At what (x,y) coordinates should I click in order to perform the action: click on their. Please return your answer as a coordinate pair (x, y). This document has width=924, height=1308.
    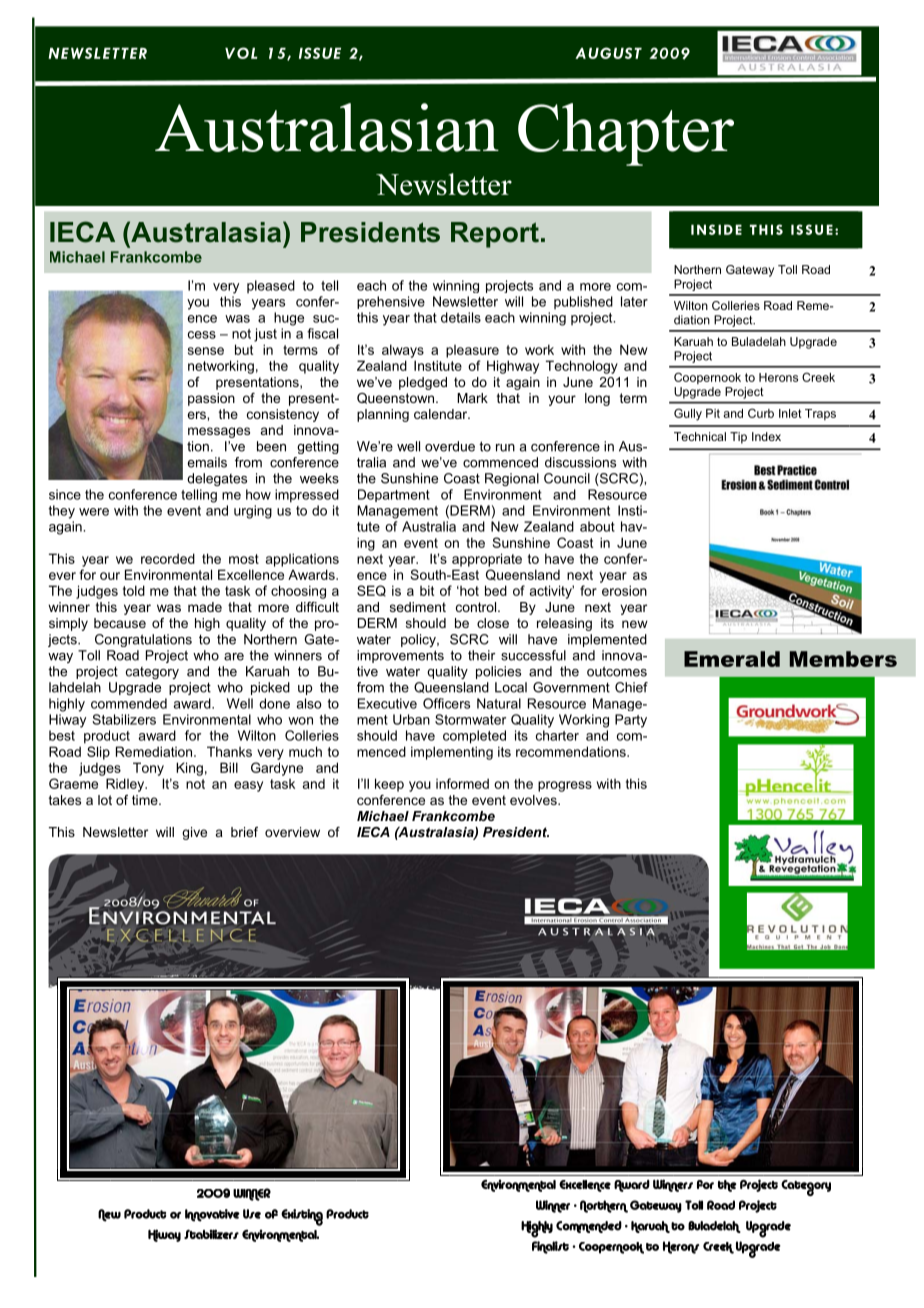
    Looking at the image, I should click on (481, 655).
